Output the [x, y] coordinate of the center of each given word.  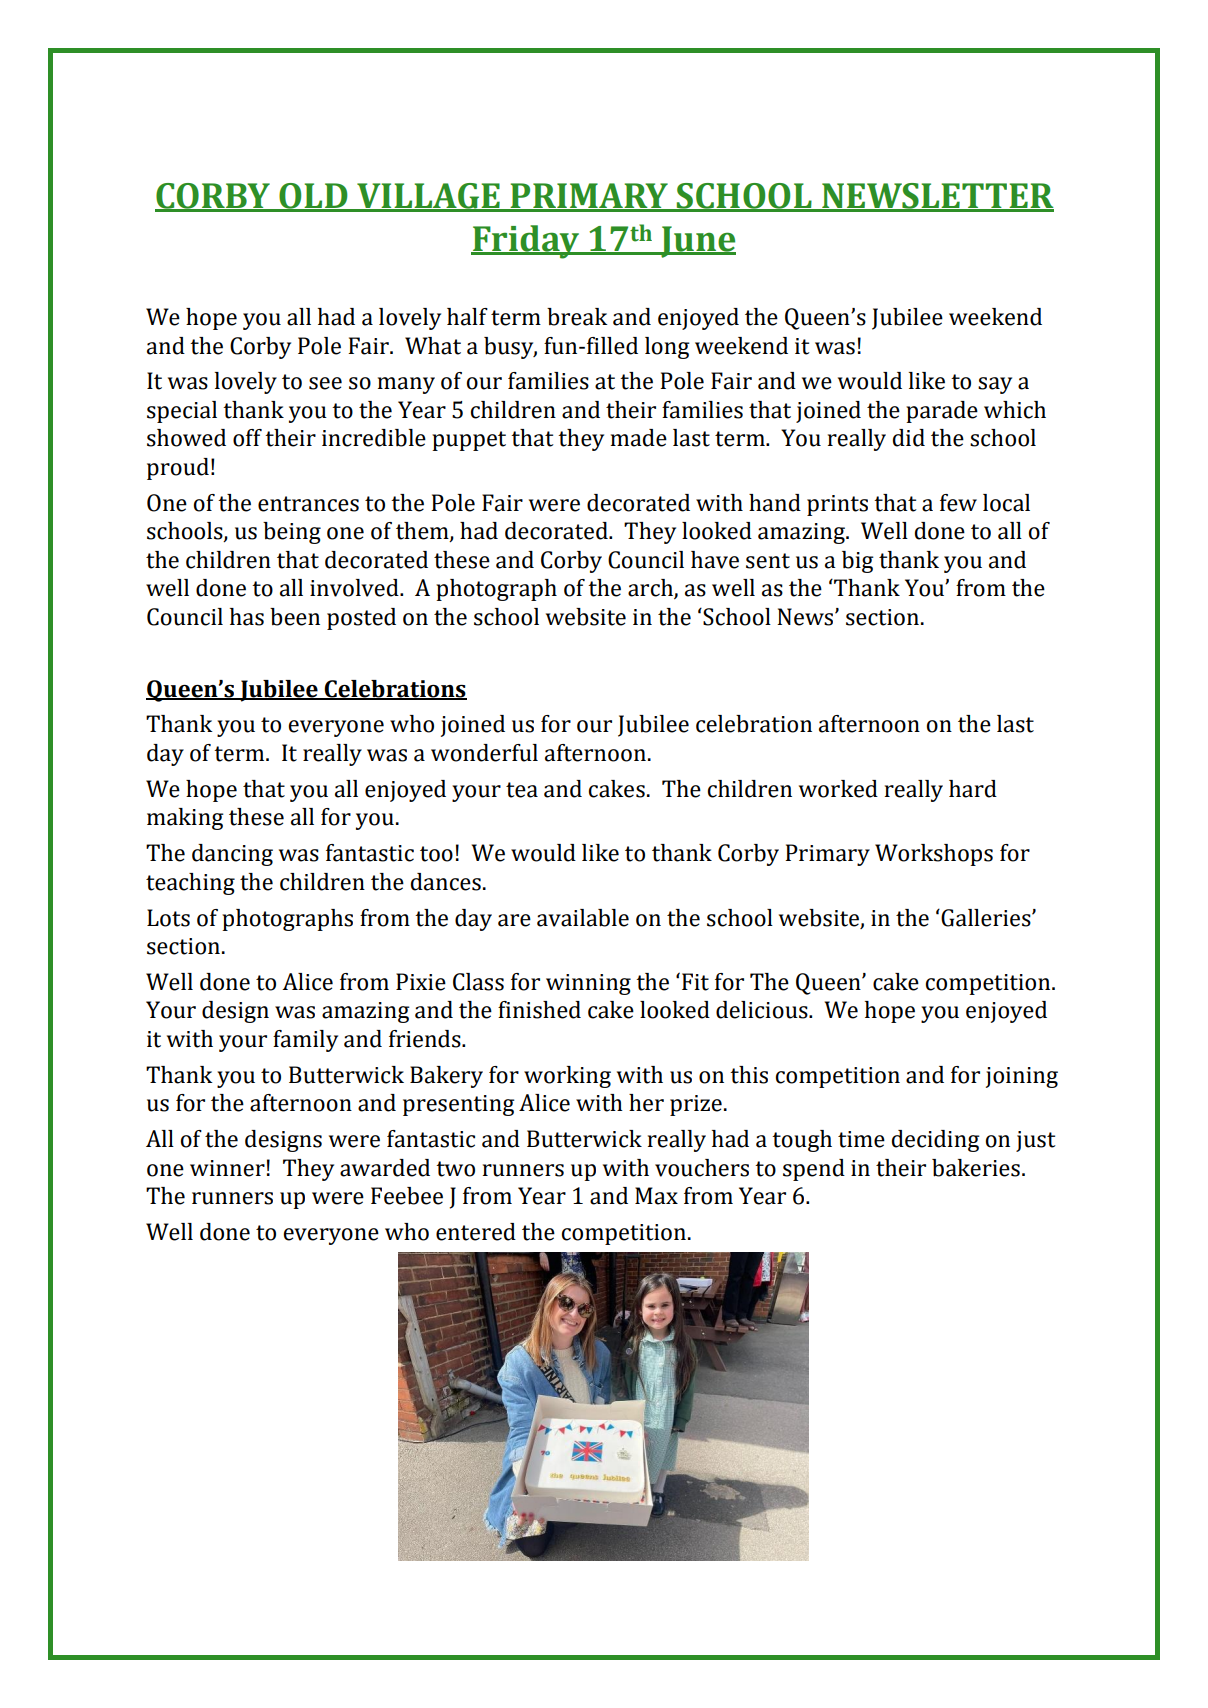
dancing [232, 855]
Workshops [934, 855]
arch [651, 589]
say [995, 385]
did [909, 438]
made [639, 438]
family [305, 1041]
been [295, 617]
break [577, 317]
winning [588, 984]
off [247, 438]
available [583, 918]
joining [1022, 1077]
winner [227, 1168]
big [858, 562]
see [325, 383]
